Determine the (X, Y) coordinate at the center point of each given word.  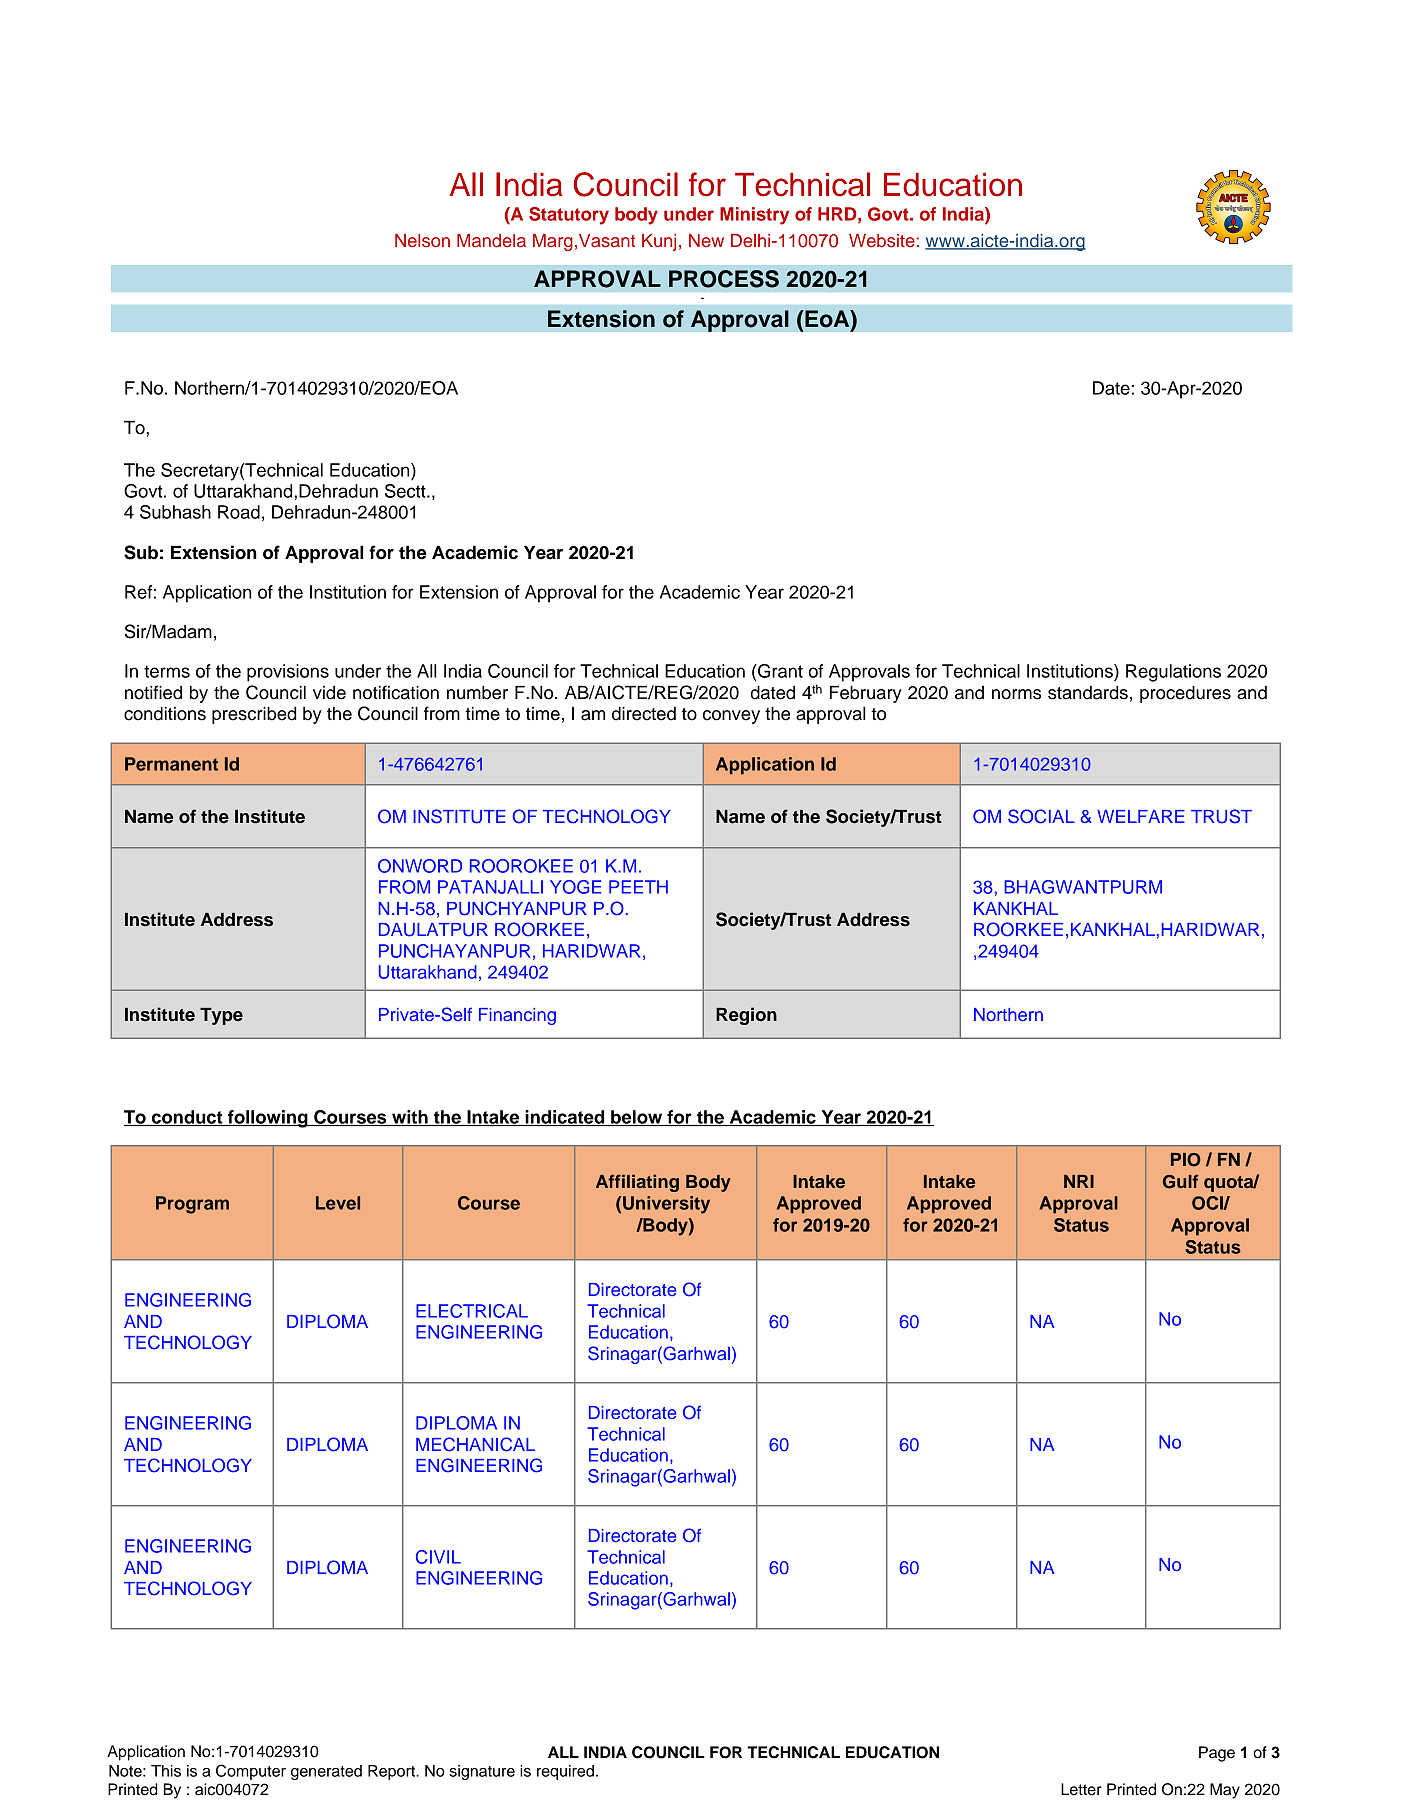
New (706, 241)
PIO (1186, 1160)
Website (883, 241)
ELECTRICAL (472, 1311)
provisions (288, 673)
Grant (779, 671)
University (666, 1205)
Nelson (422, 241)
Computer (251, 1772)
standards (1088, 692)
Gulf (1181, 1181)
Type (221, 1016)
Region (746, 1016)
